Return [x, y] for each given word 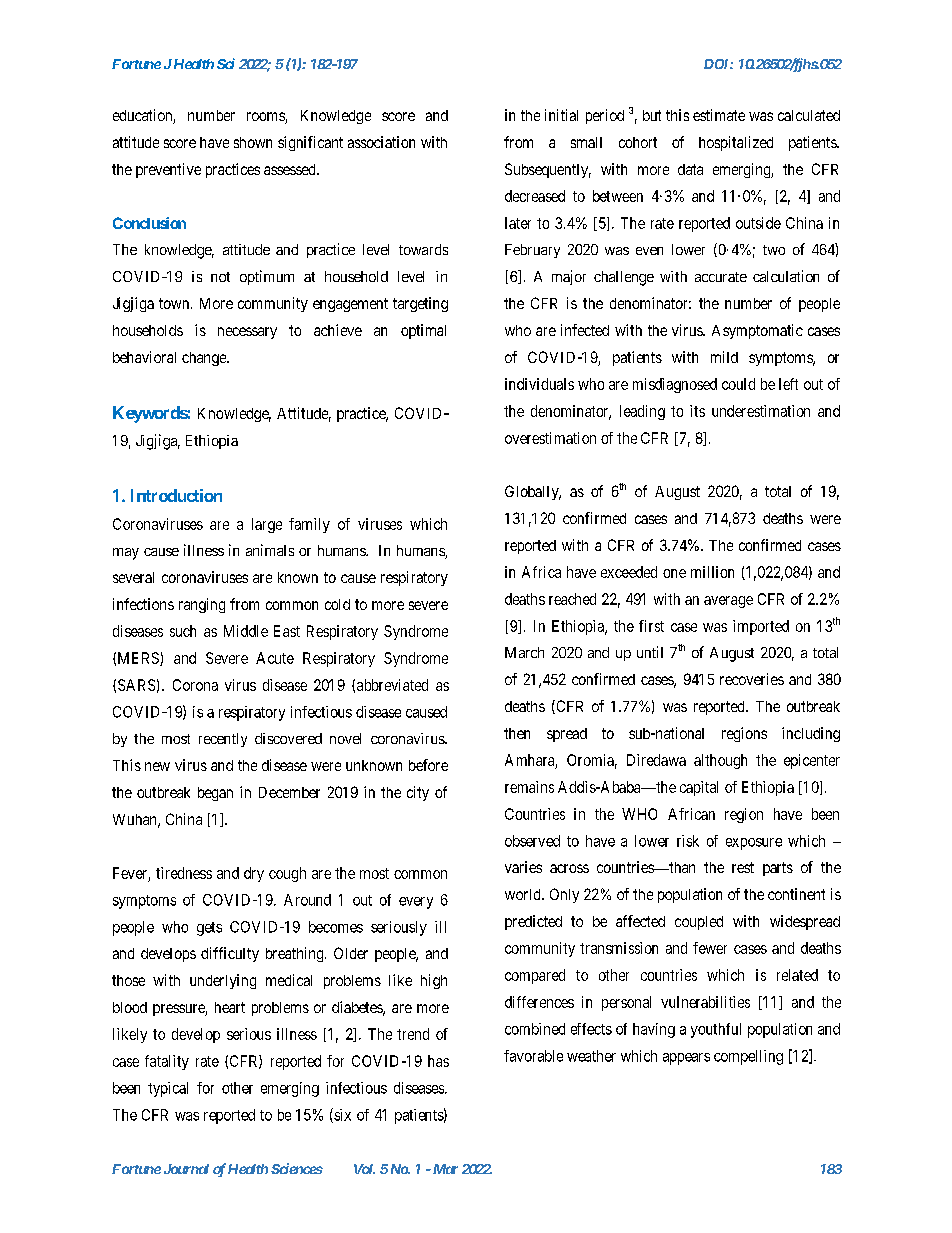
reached [572, 599]
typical [168, 1089]
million [712, 572]
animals [270, 550]
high [434, 981]
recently [223, 740]
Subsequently [548, 170]
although [720, 761]
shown [253, 142]
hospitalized [736, 143]
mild [724, 357]
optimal [423, 331]
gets [209, 929]
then [517, 733]
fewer [710, 948]
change [205, 359]
